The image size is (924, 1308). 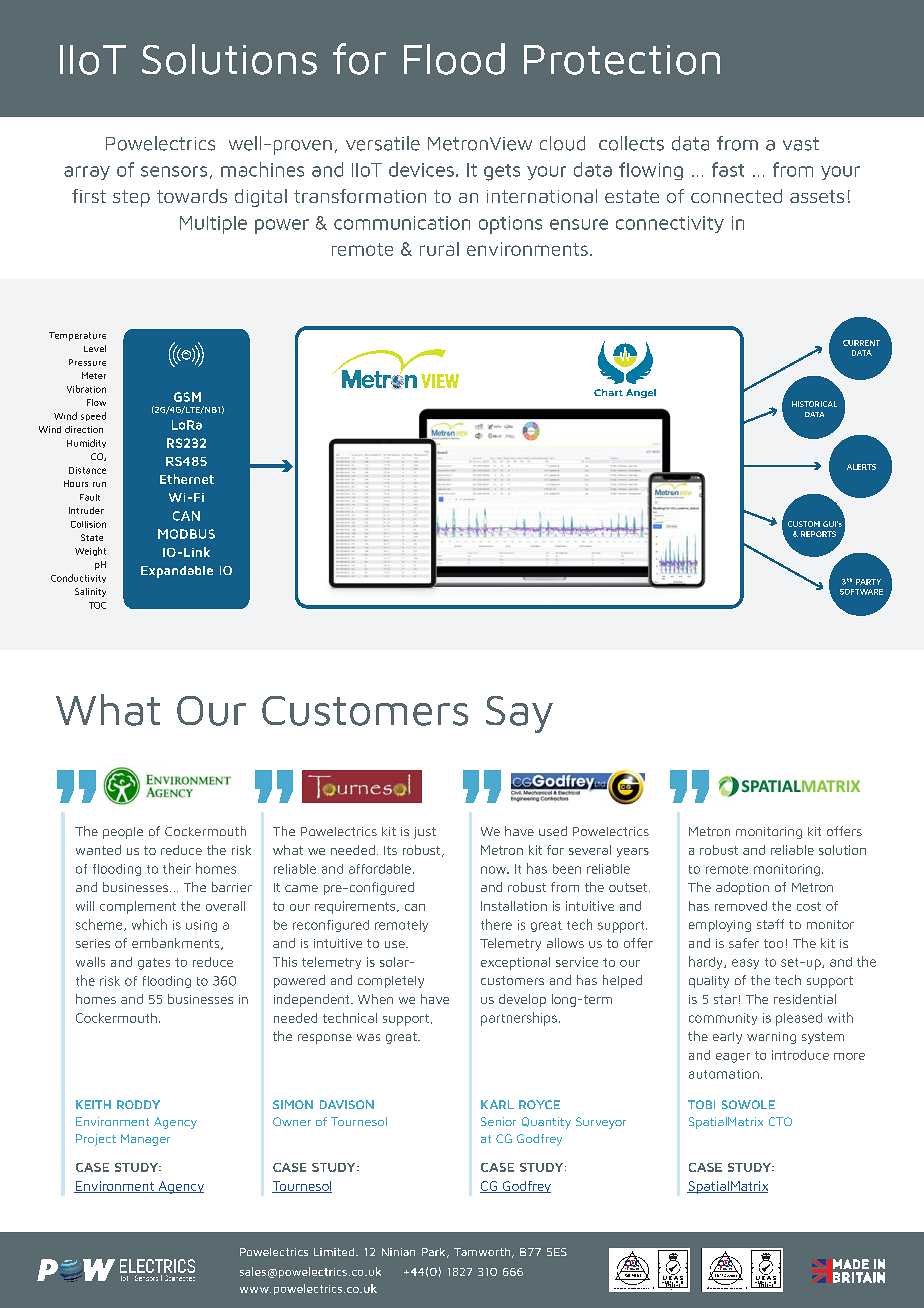 What do you see at coordinates (519, 714) in the screenshot?
I see `Say` at bounding box center [519, 714].
